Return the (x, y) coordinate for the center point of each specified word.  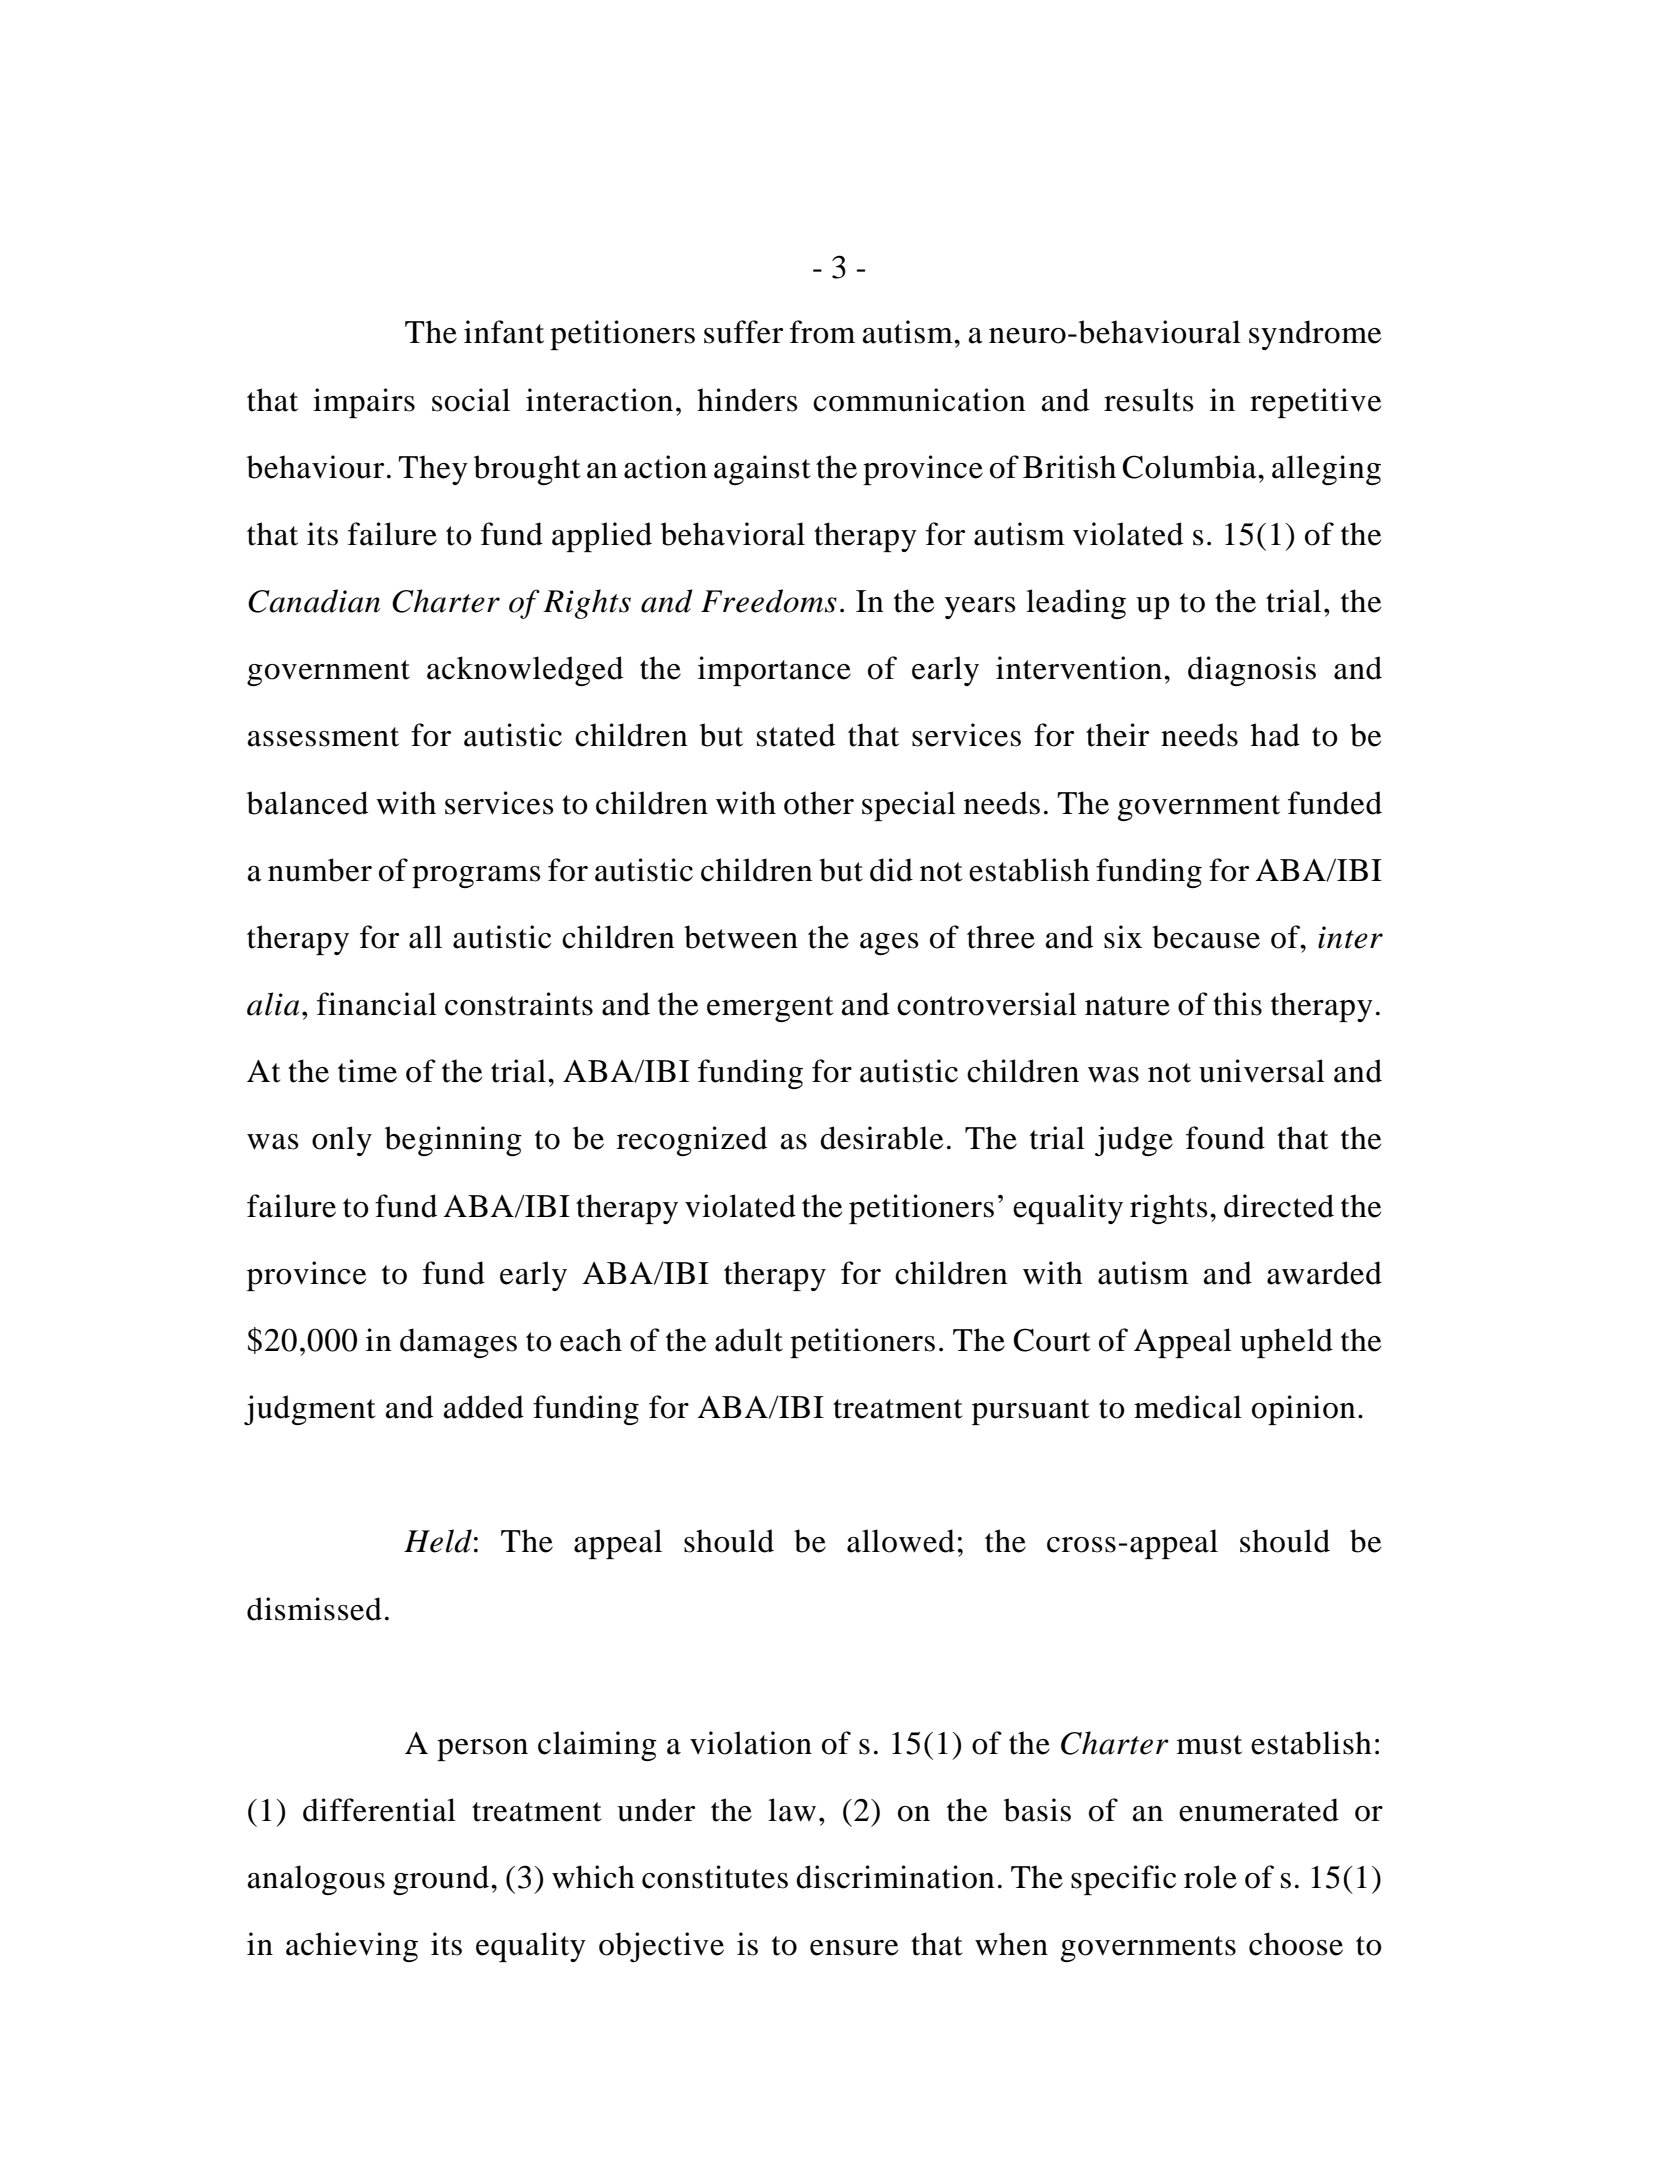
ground (442, 1880)
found (1225, 1138)
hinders (747, 400)
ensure (854, 1948)
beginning (453, 1141)
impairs (364, 403)
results (1149, 400)
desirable (881, 1138)
